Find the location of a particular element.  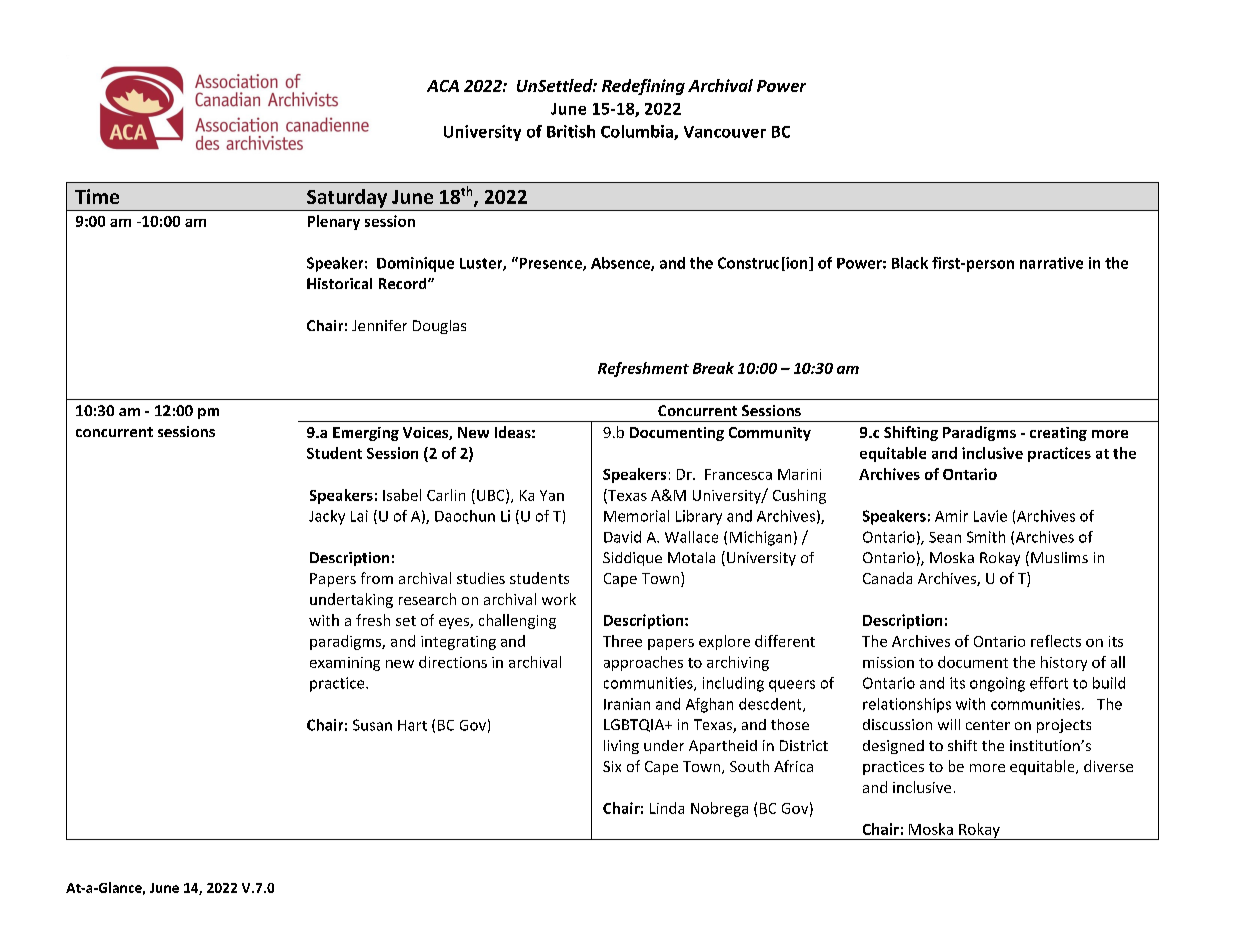

Yan is located at coordinates (552, 495).
